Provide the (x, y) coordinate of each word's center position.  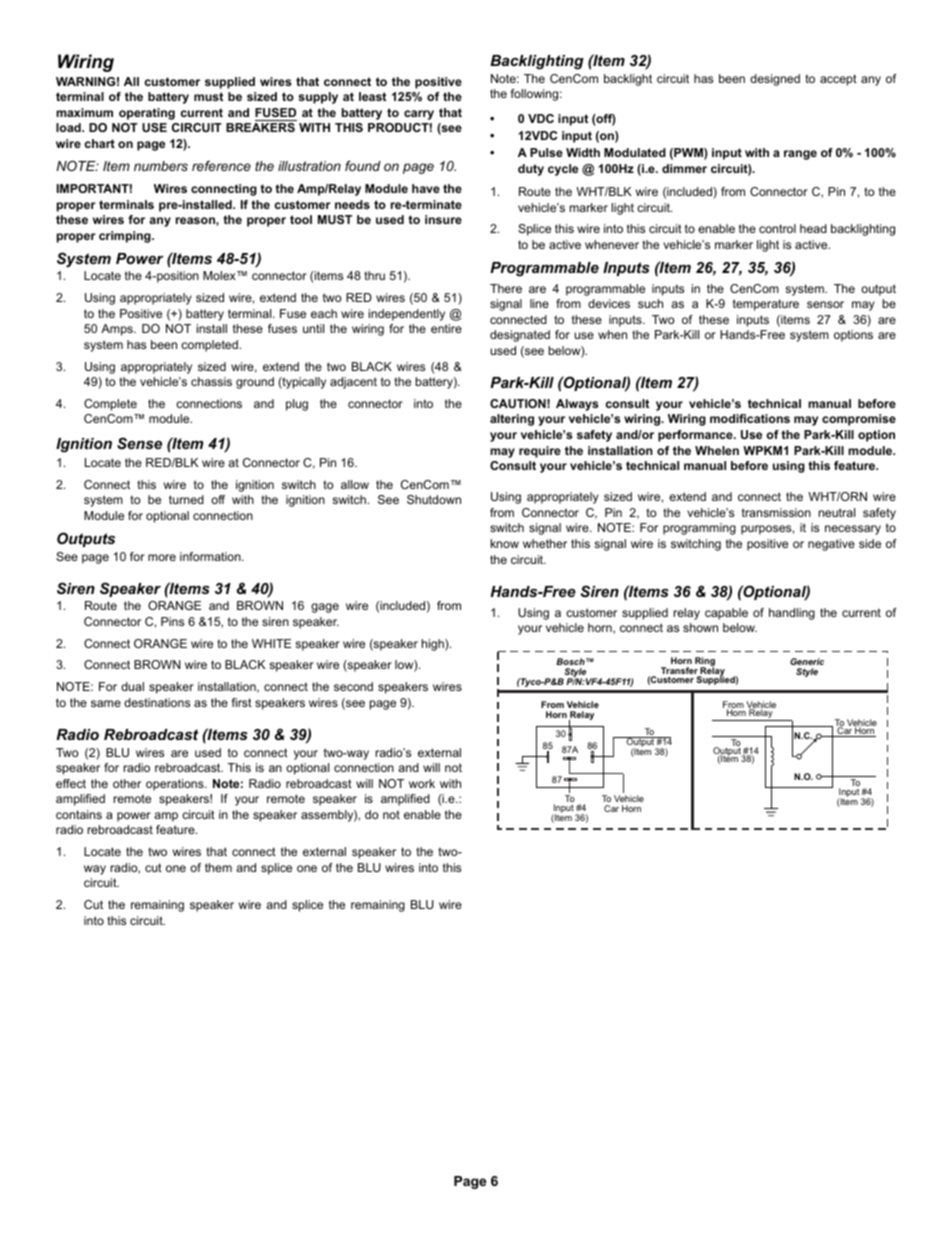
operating (147, 114)
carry (419, 115)
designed (775, 80)
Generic (807, 661)
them (218, 867)
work (422, 783)
